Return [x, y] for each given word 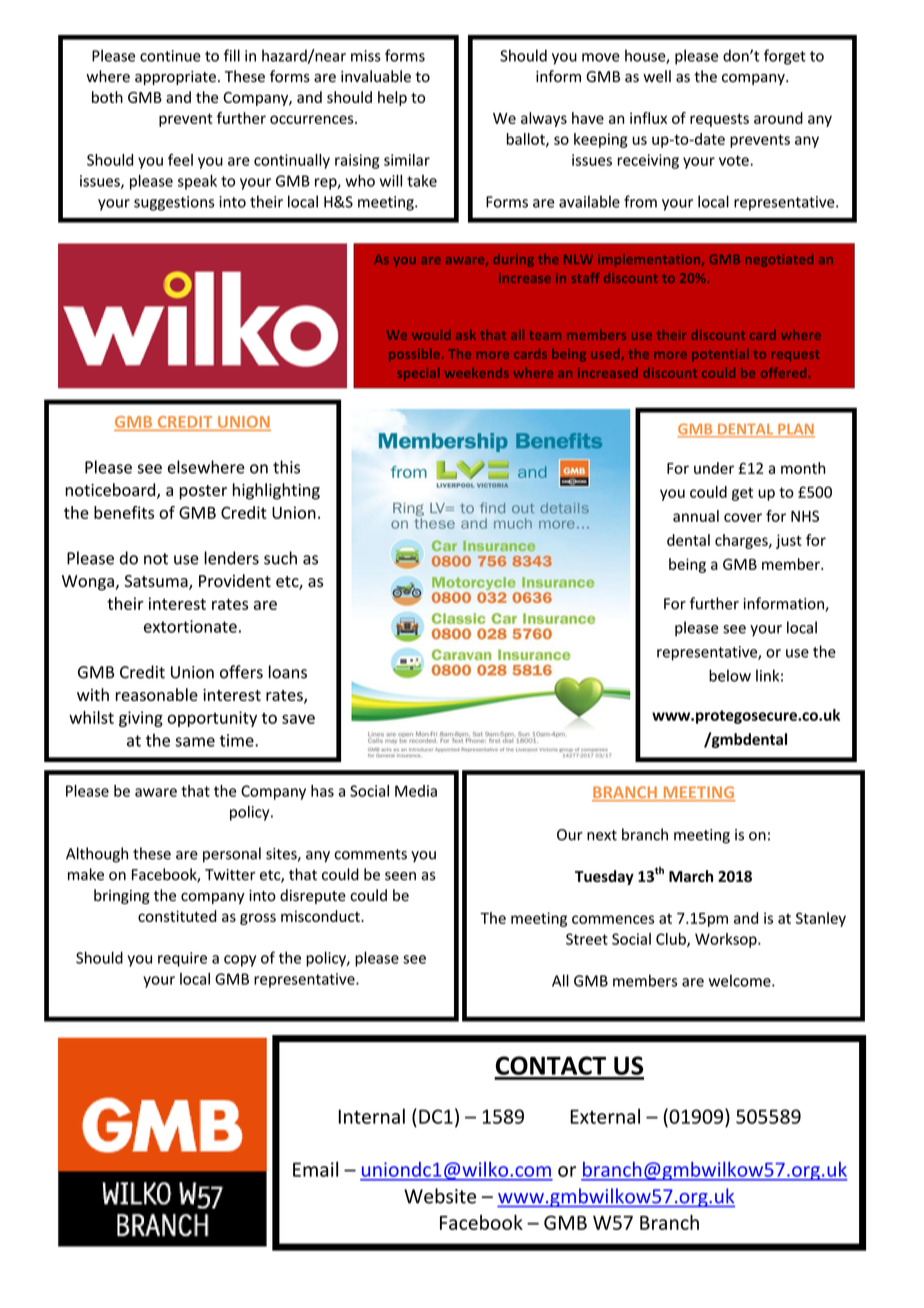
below [730, 675]
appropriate [175, 78]
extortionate [190, 626]
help [392, 98]
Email [315, 1169]
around [778, 118]
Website [440, 1196]
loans [288, 672]
